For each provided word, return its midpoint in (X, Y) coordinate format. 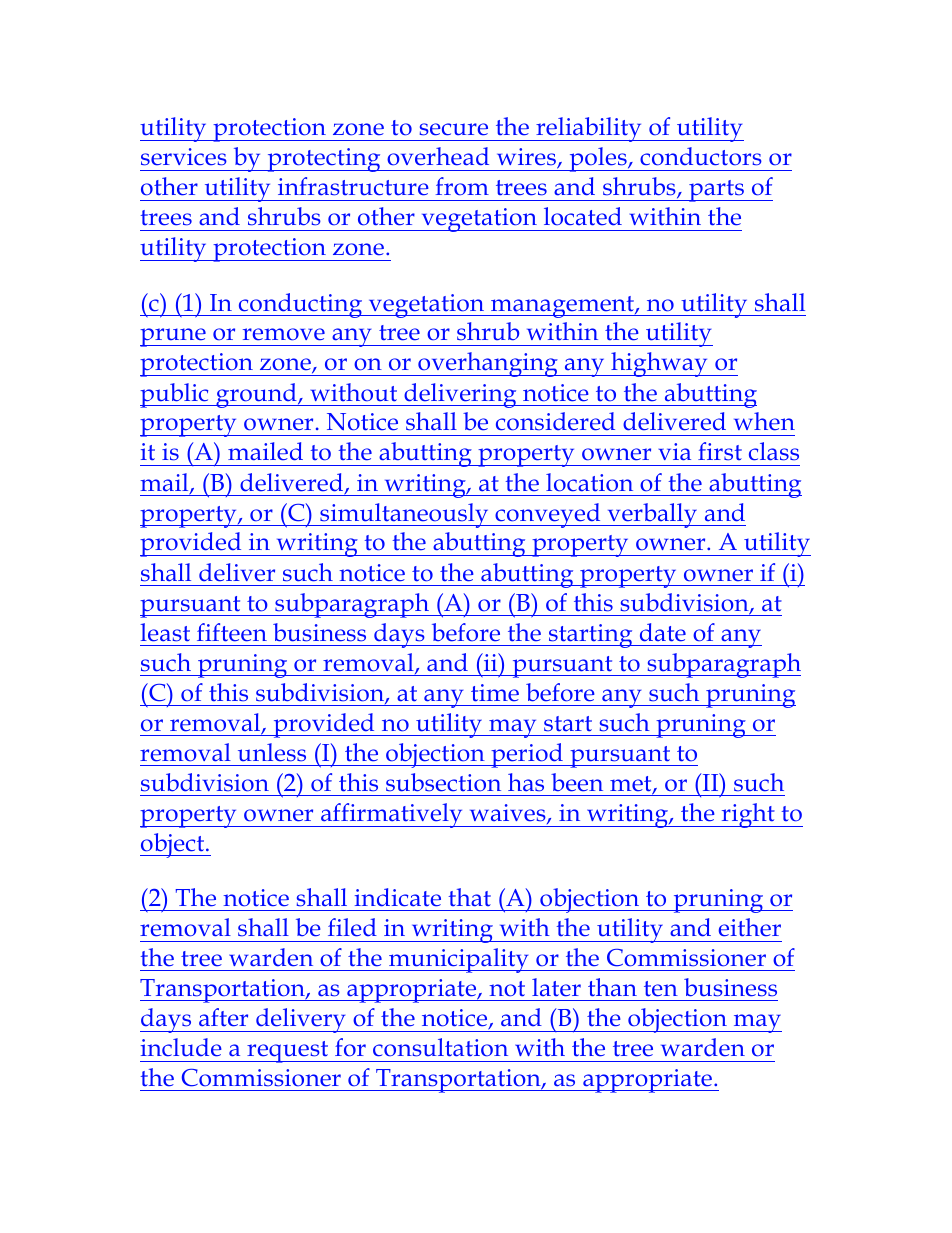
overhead (438, 156)
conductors (701, 156)
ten (661, 989)
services (184, 157)
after (223, 1017)
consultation (440, 1047)
